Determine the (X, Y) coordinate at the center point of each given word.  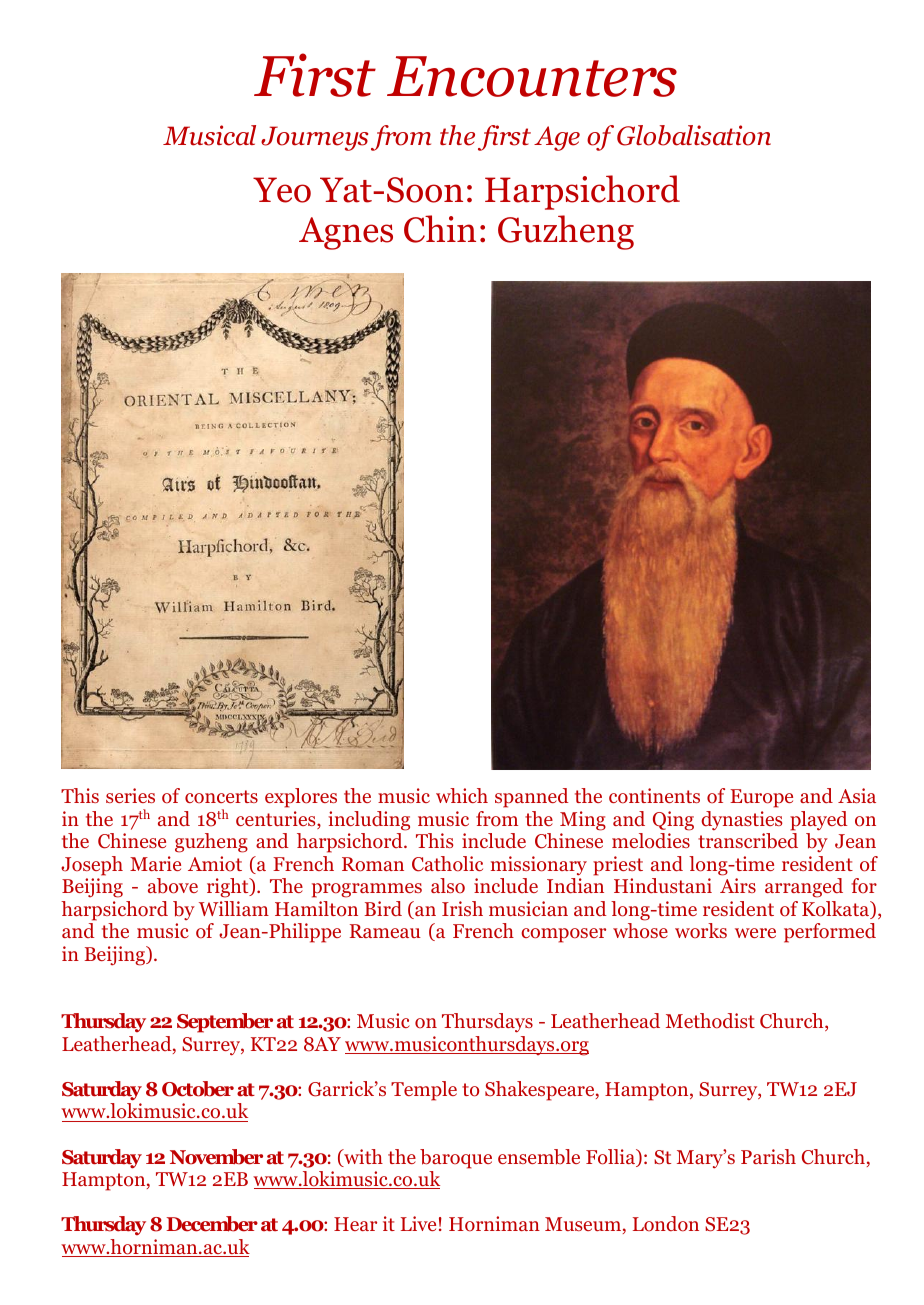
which (462, 795)
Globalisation (694, 135)
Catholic (447, 864)
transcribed (748, 841)
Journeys (314, 138)
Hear (355, 1224)
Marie (155, 863)
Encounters (532, 76)
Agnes (346, 233)
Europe (761, 798)
